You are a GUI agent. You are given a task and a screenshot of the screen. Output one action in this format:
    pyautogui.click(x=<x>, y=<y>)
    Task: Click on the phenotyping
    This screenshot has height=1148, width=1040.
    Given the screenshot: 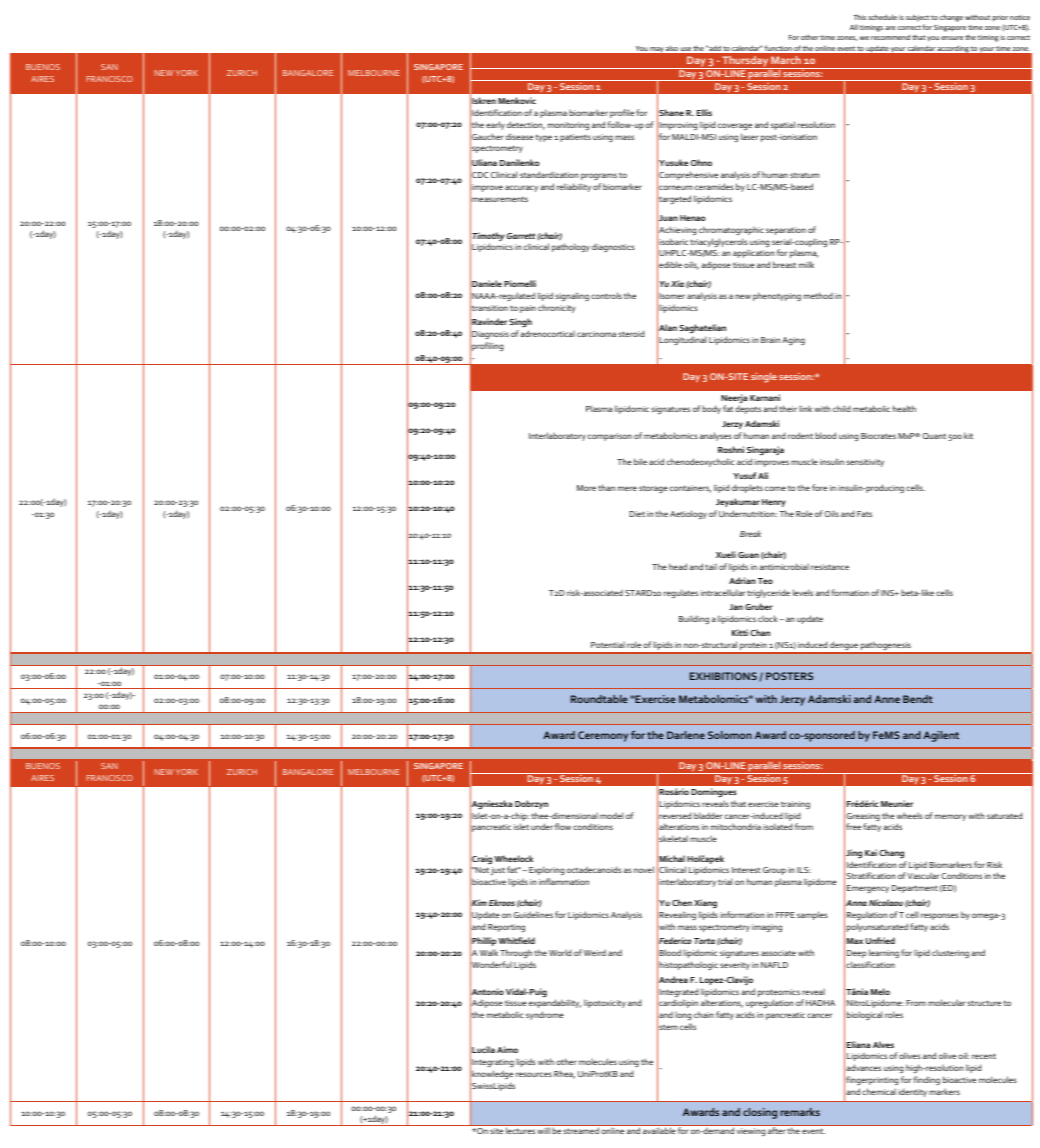 What is the action you would take?
    pyautogui.click(x=777, y=296)
